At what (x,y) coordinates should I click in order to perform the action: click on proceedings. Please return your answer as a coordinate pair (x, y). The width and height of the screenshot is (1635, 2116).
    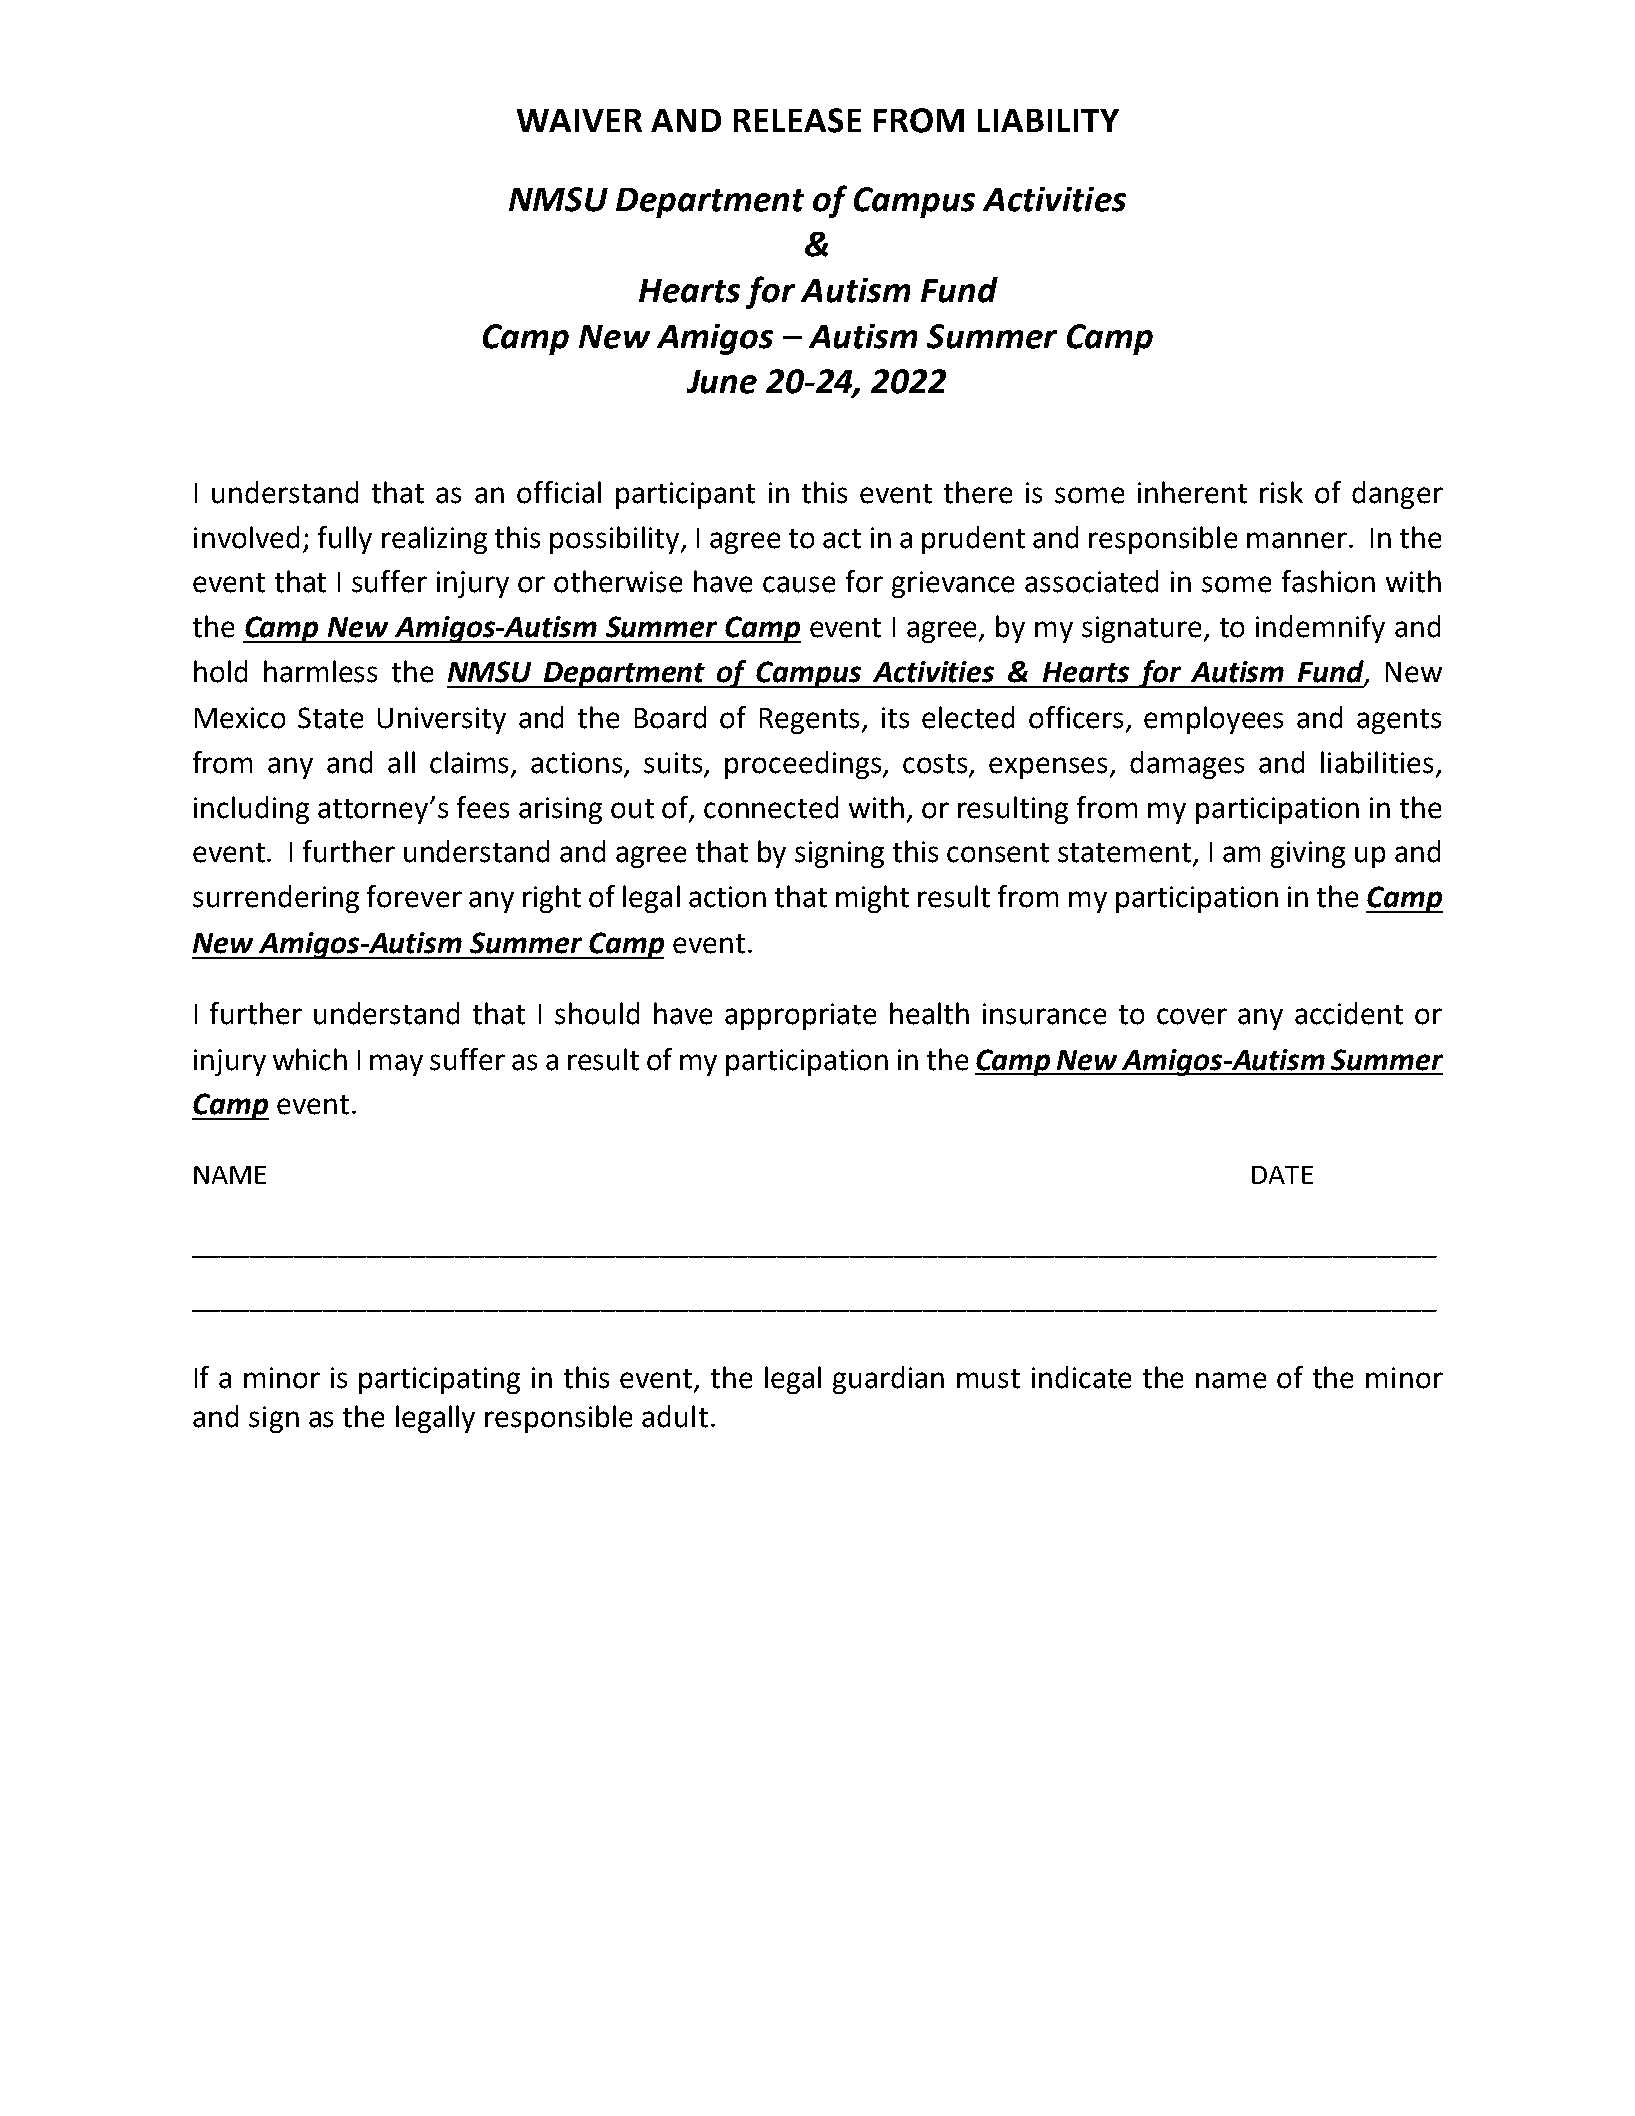
    Looking at the image, I should click on (804, 765).
